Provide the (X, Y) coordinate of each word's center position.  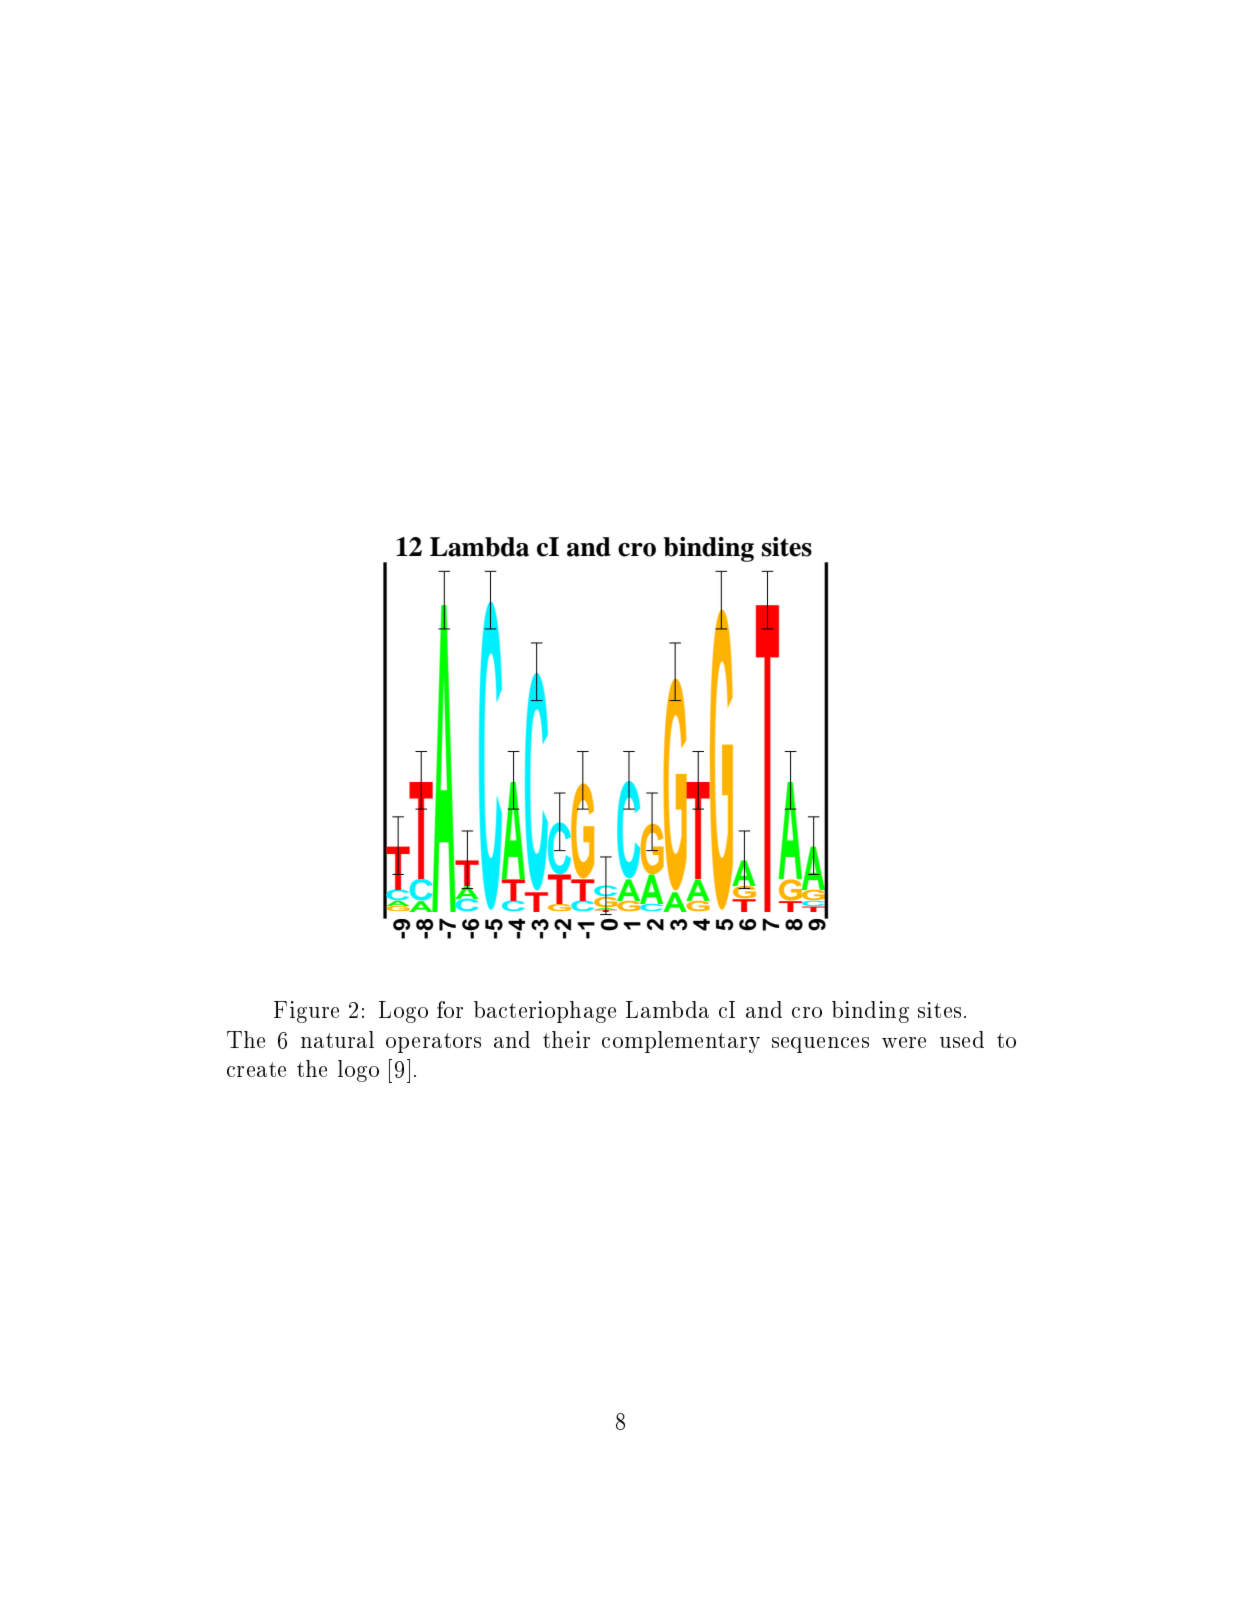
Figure (306, 1012)
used (962, 1039)
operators (433, 1043)
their (566, 1039)
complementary (681, 1042)
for (450, 1009)
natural (337, 1039)
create (256, 1069)
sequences (820, 1045)
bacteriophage (545, 1012)
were (904, 1042)
